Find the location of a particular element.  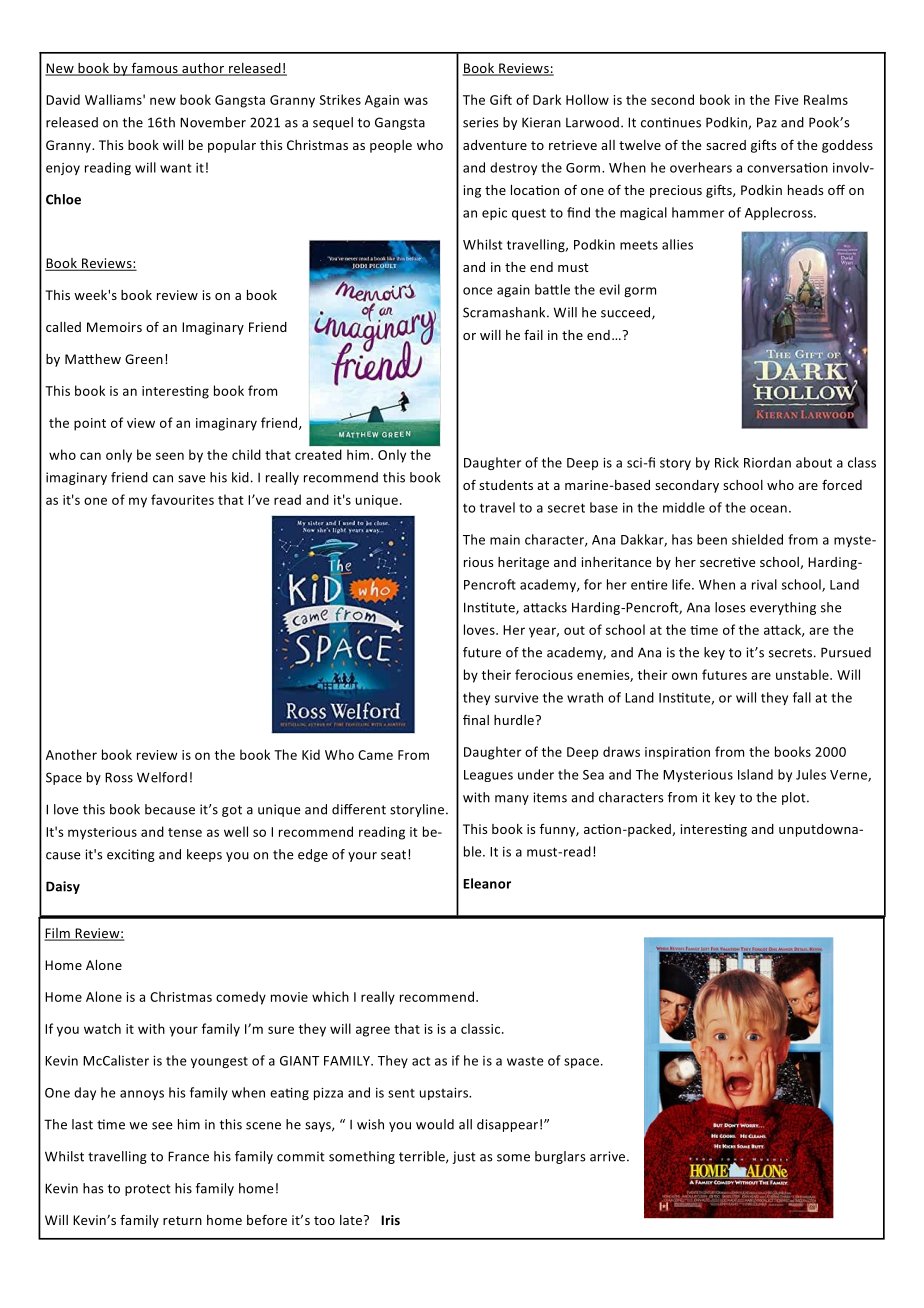

Another is located at coordinates (71, 754).
